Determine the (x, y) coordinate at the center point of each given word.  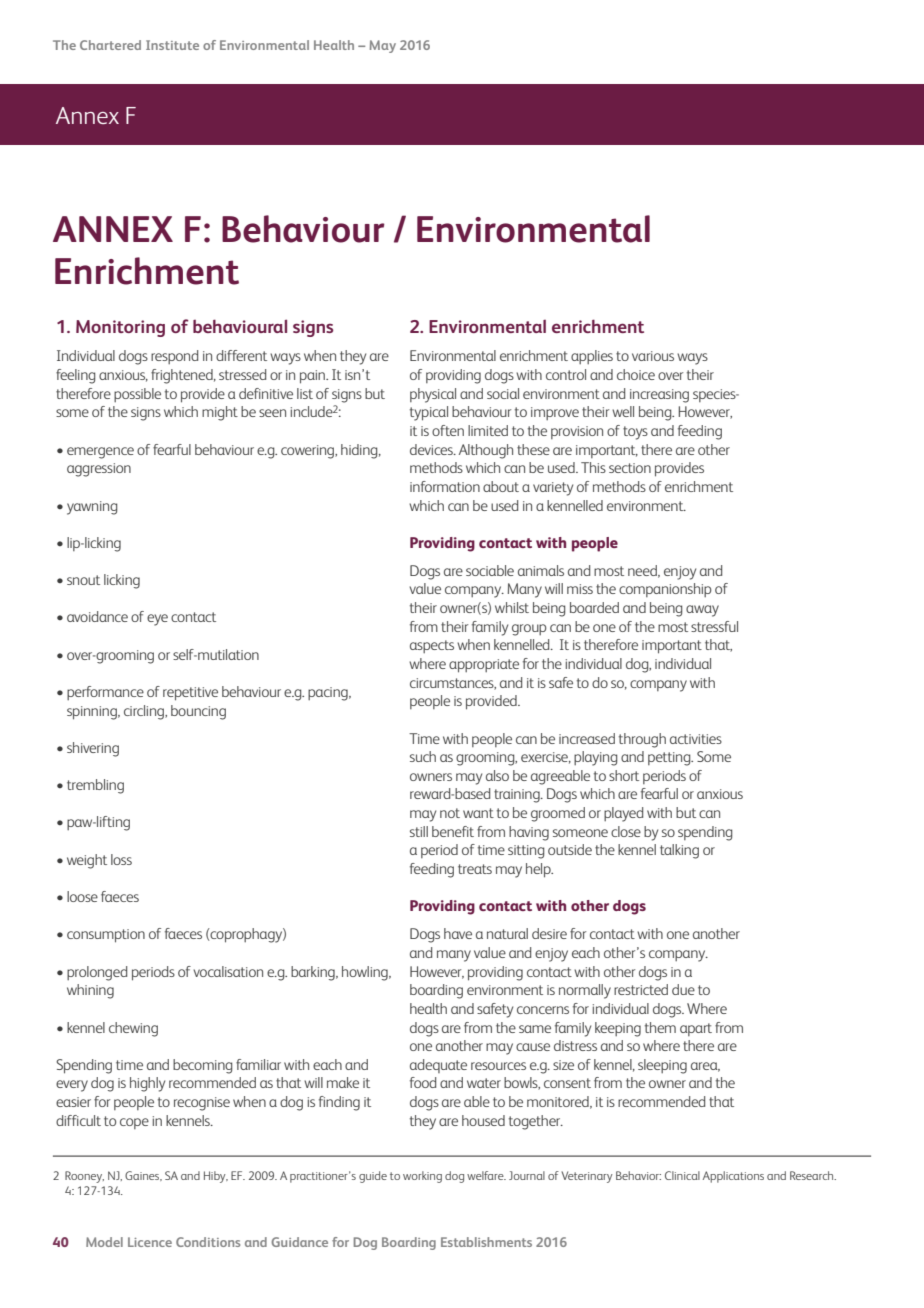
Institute (172, 45)
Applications (733, 1177)
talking (679, 851)
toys (635, 433)
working (422, 1177)
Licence (150, 1242)
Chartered (110, 45)
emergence (100, 453)
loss (121, 859)
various (653, 356)
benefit (453, 831)
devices (432, 449)
